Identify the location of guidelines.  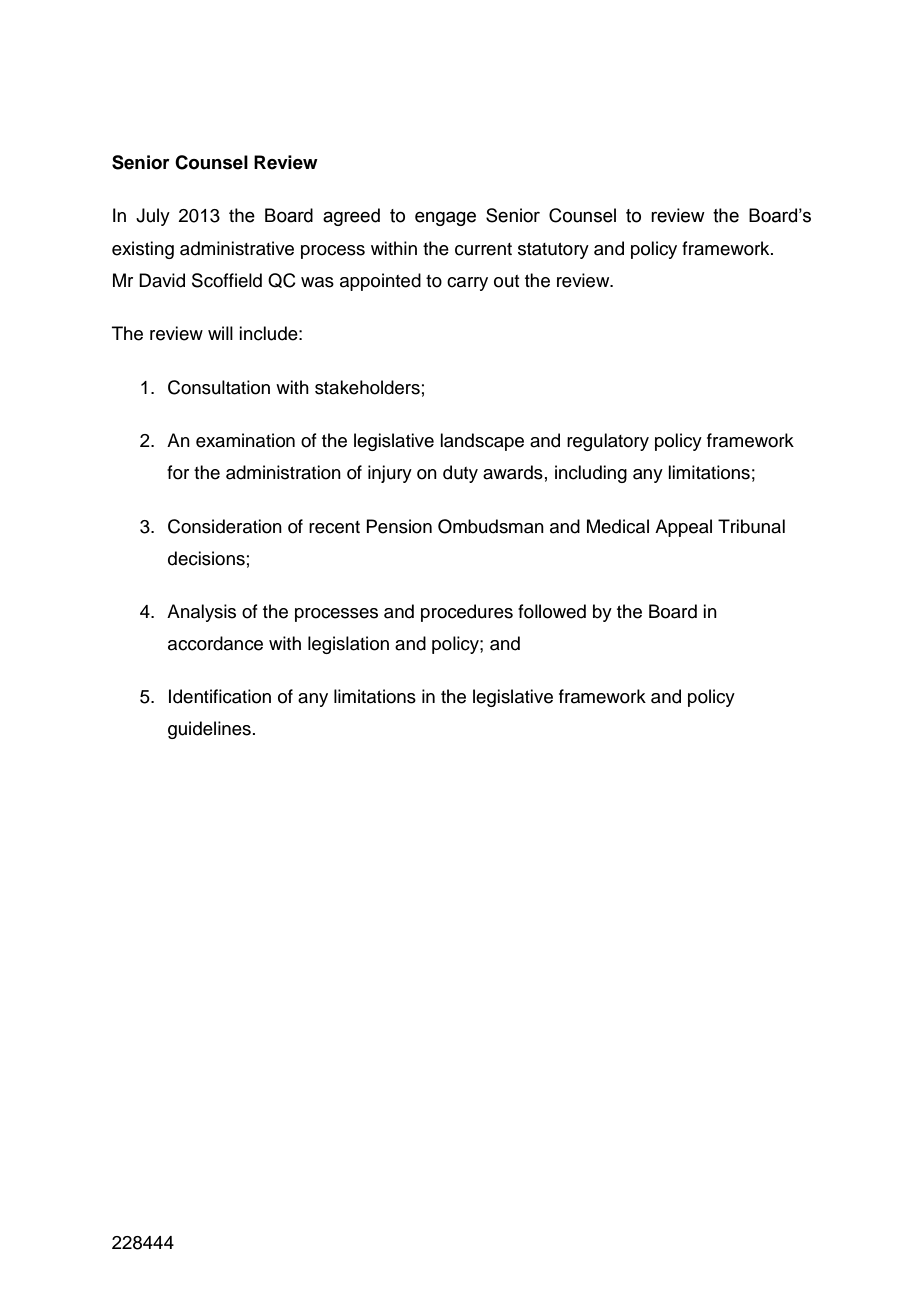
(209, 730).
